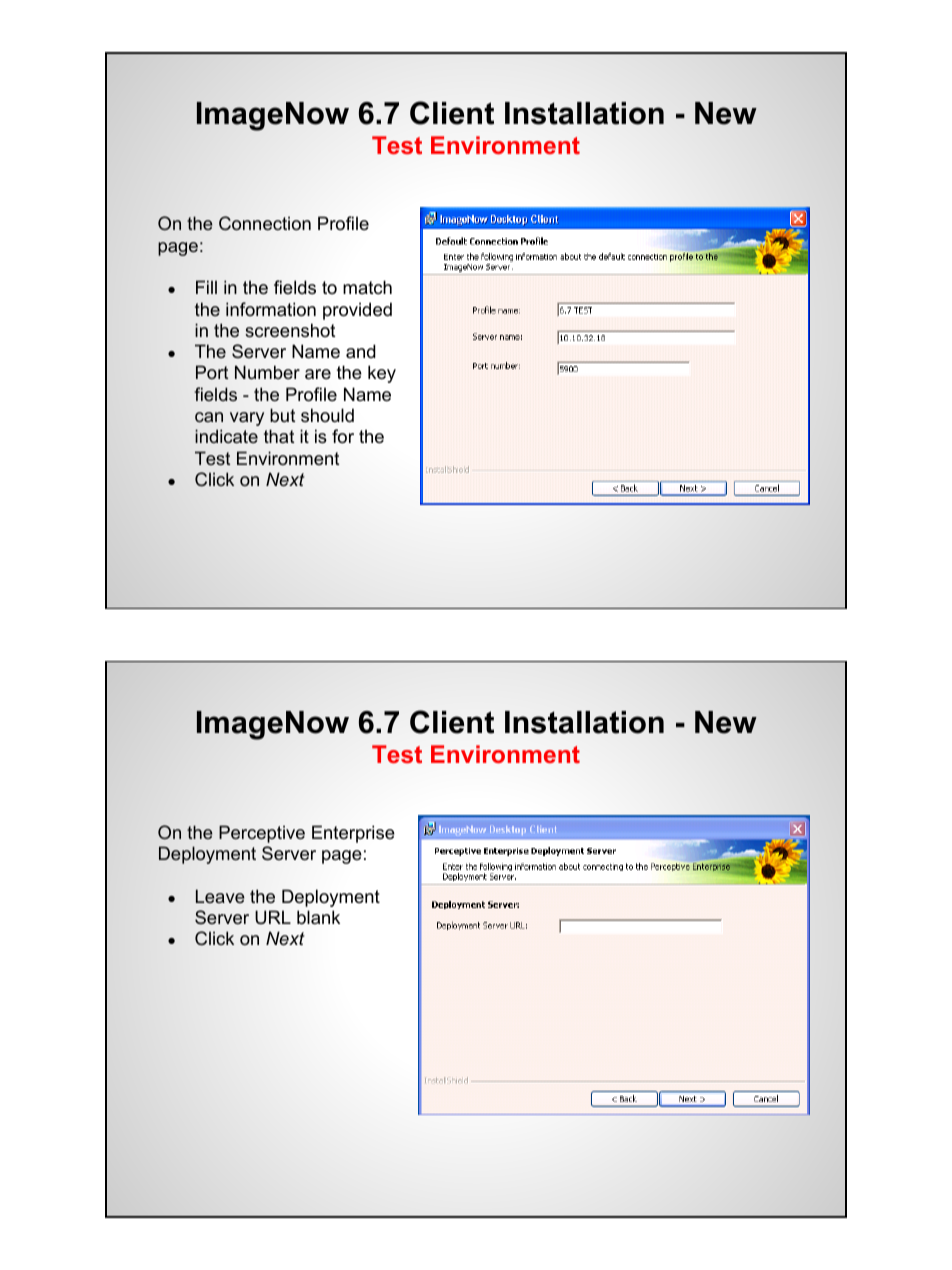  What do you see at coordinates (367, 287) in the screenshot?
I see `match` at bounding box center [367, 287].
